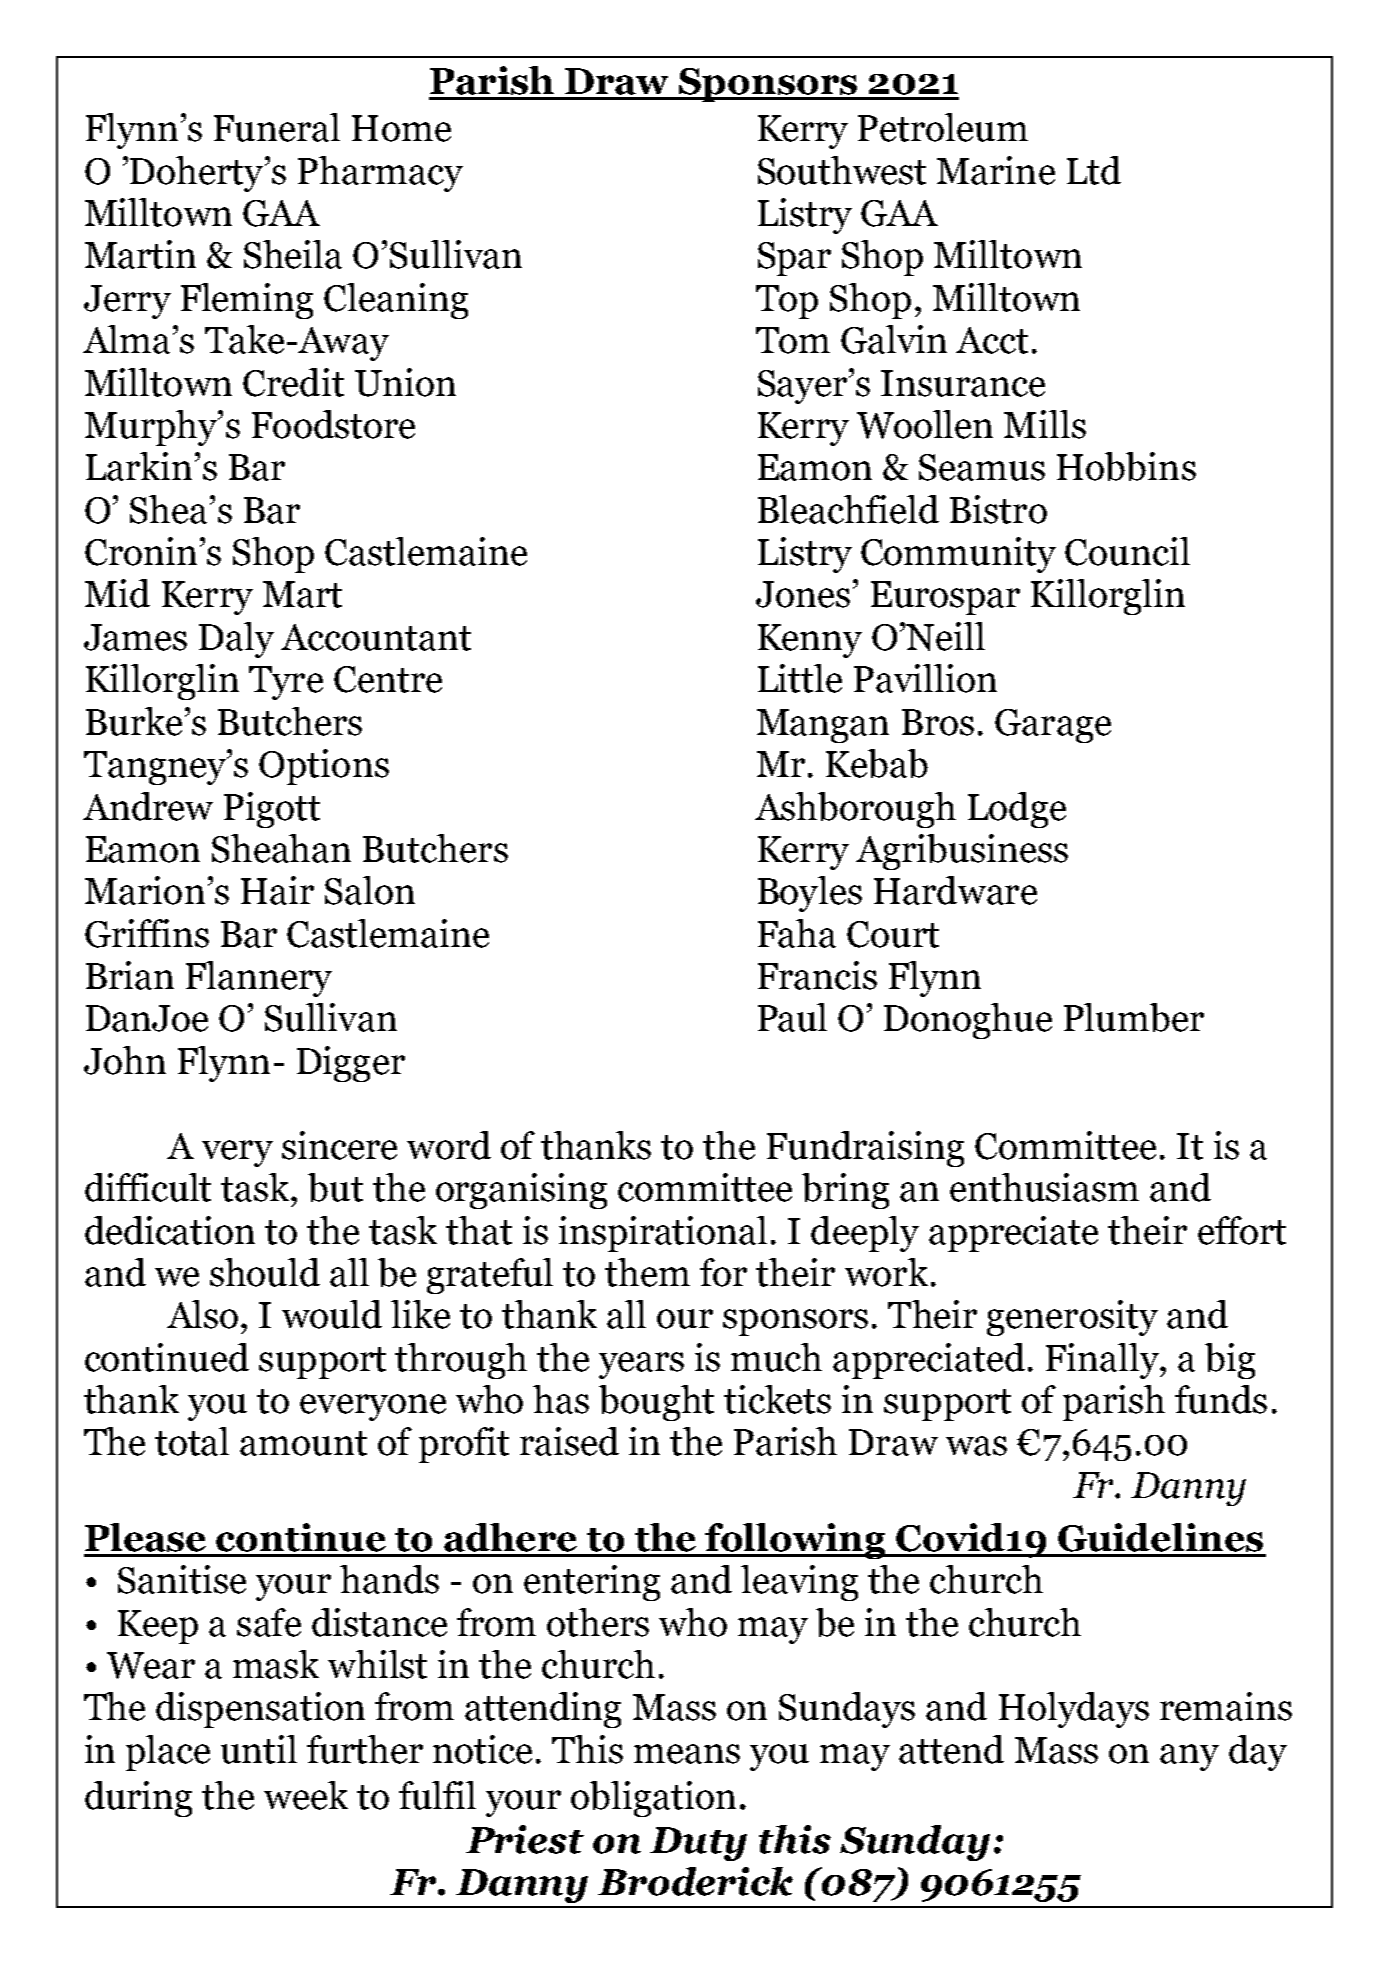  I want to click on week, so click(306, 1795).
